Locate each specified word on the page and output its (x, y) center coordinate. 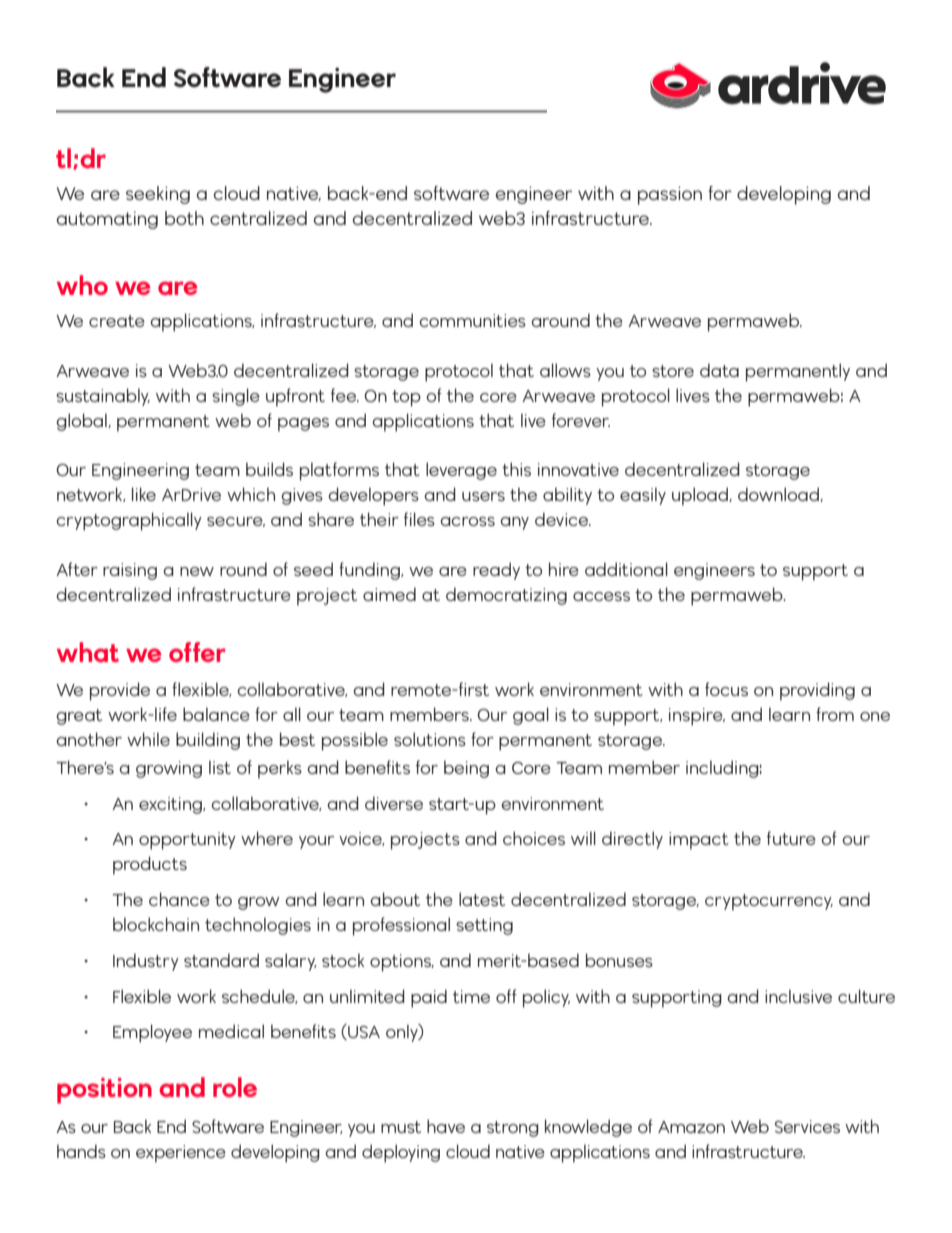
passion (670, 195)
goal (531, 716)
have (446, 1126)
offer (197, 652)
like (144, 494)
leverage (461, 471)
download (779, 494)
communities (472, 320)
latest (482, 899)
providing (817, 691)
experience (181, 1154)
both (184, 218)
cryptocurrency (769, 902)
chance (179, 899)
